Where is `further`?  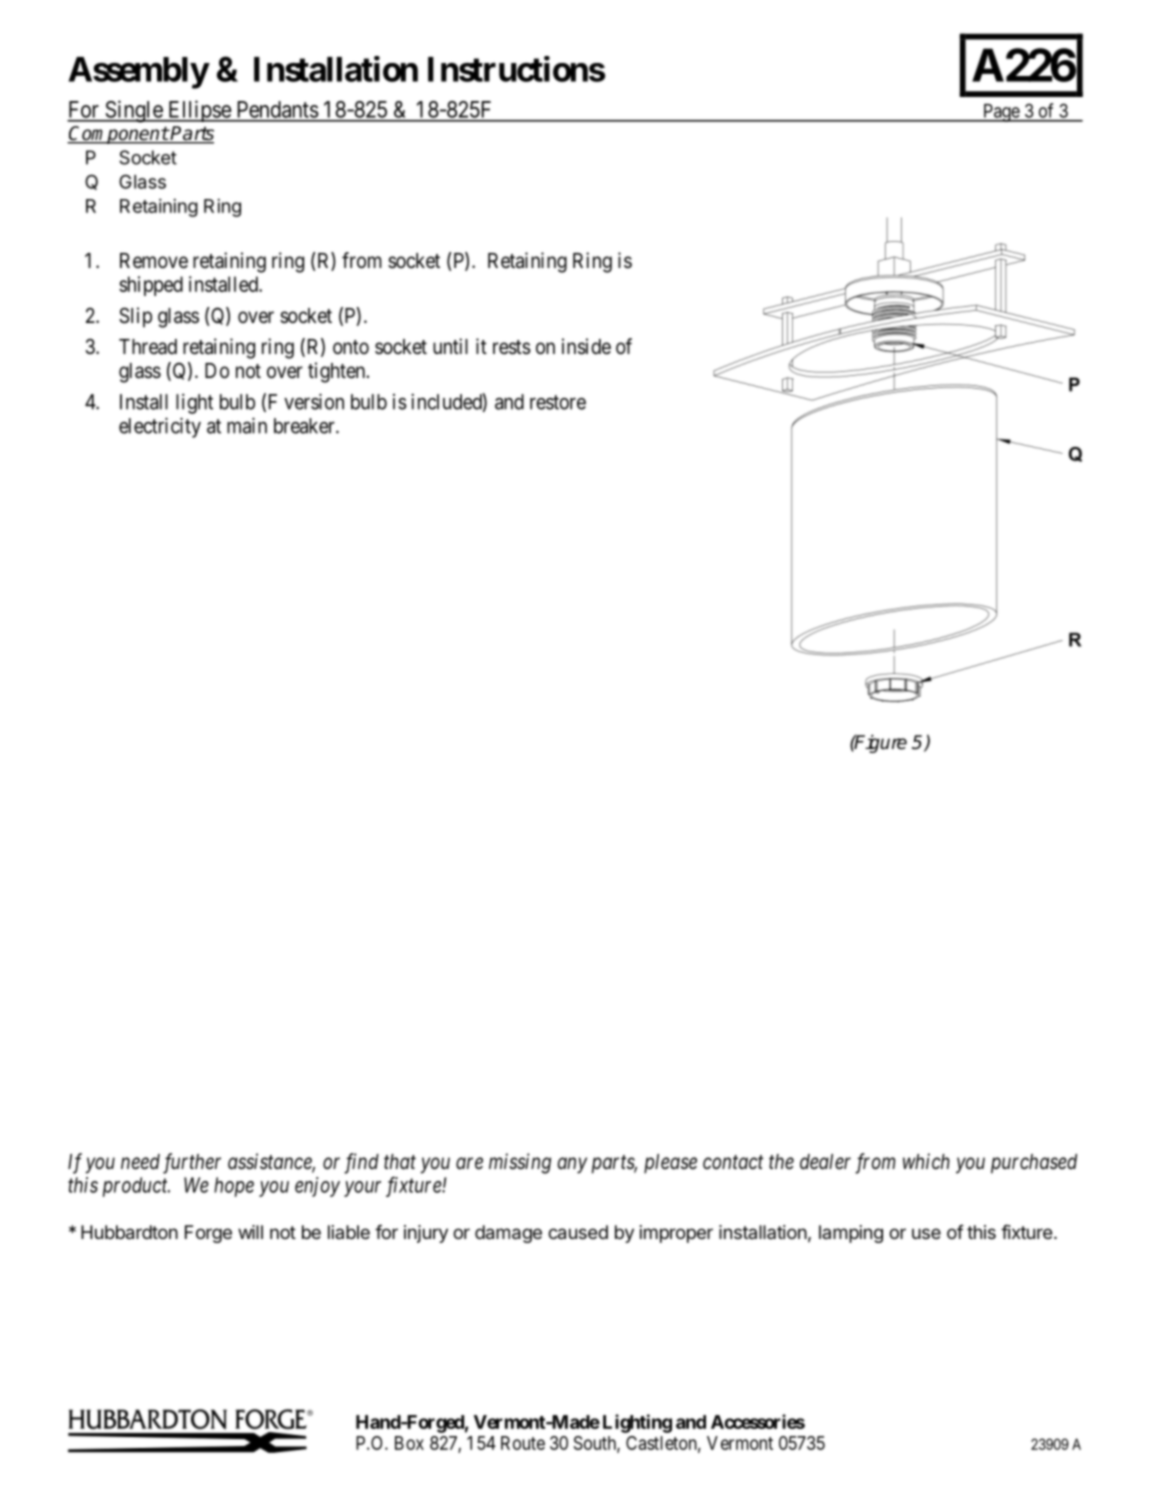 further is located at coordinates (192, 1163).
